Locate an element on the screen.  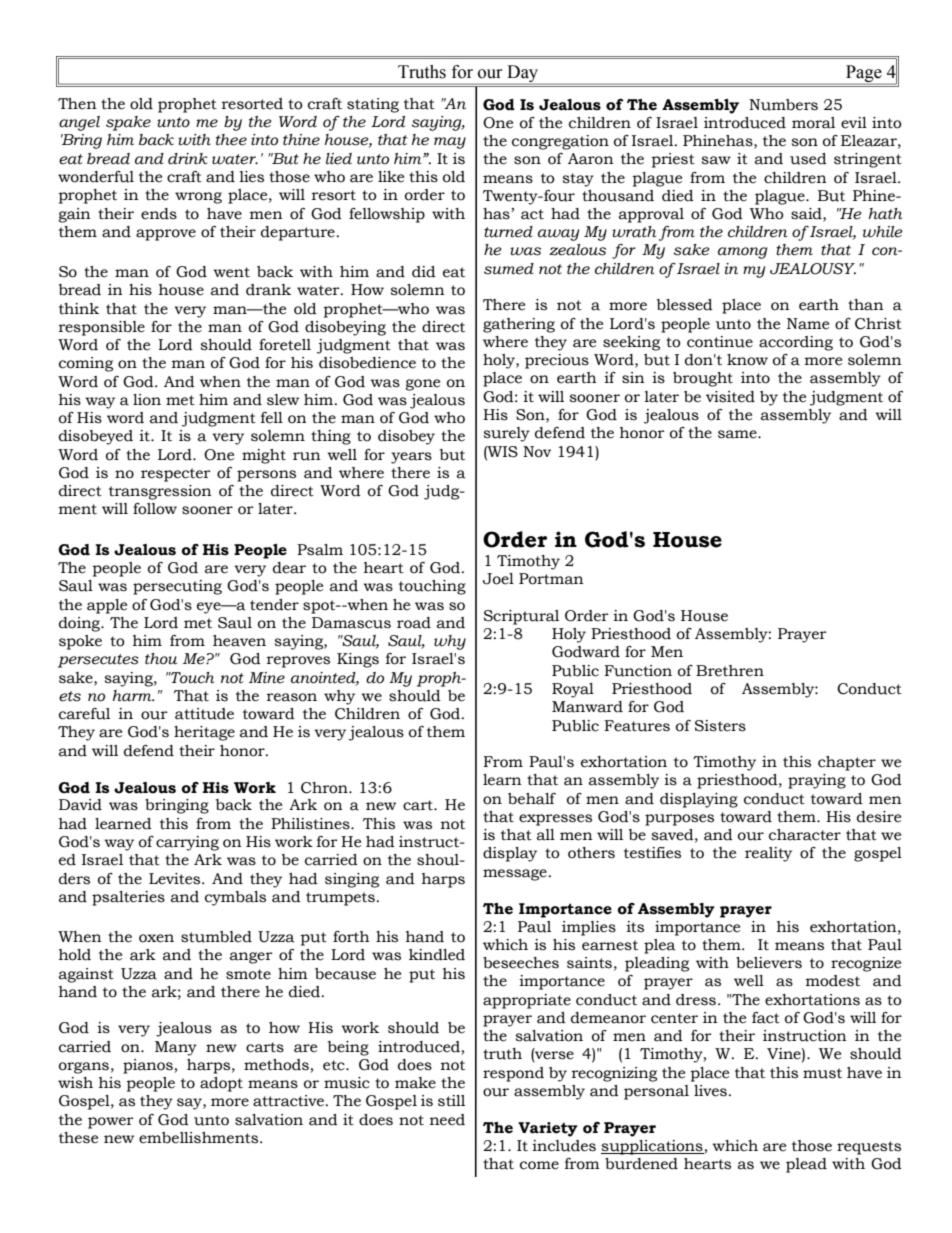
may is located at coordinates (450, 143).
